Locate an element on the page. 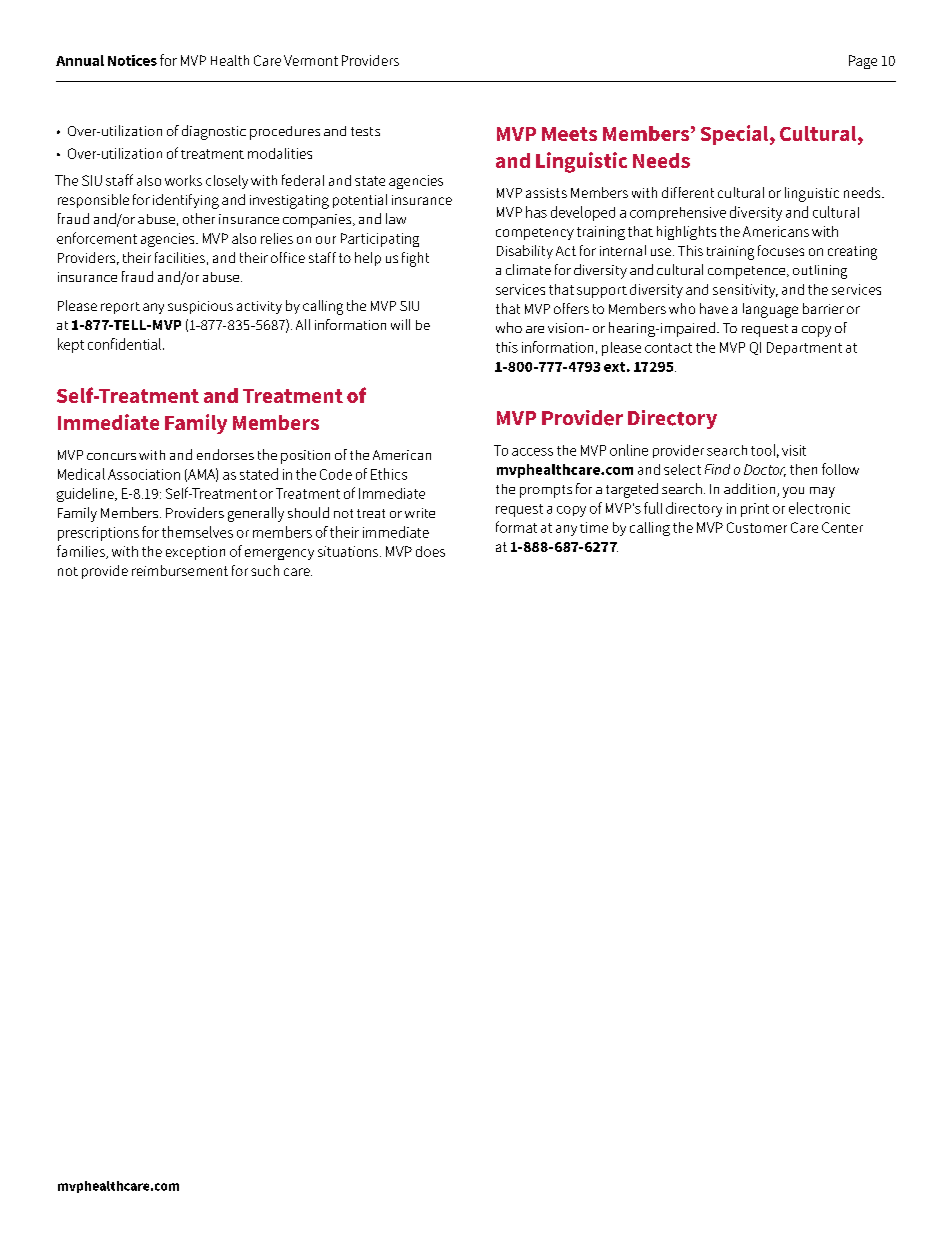 The width and height of the page is (952, 1233). other is located at coordinates (199, 218).
